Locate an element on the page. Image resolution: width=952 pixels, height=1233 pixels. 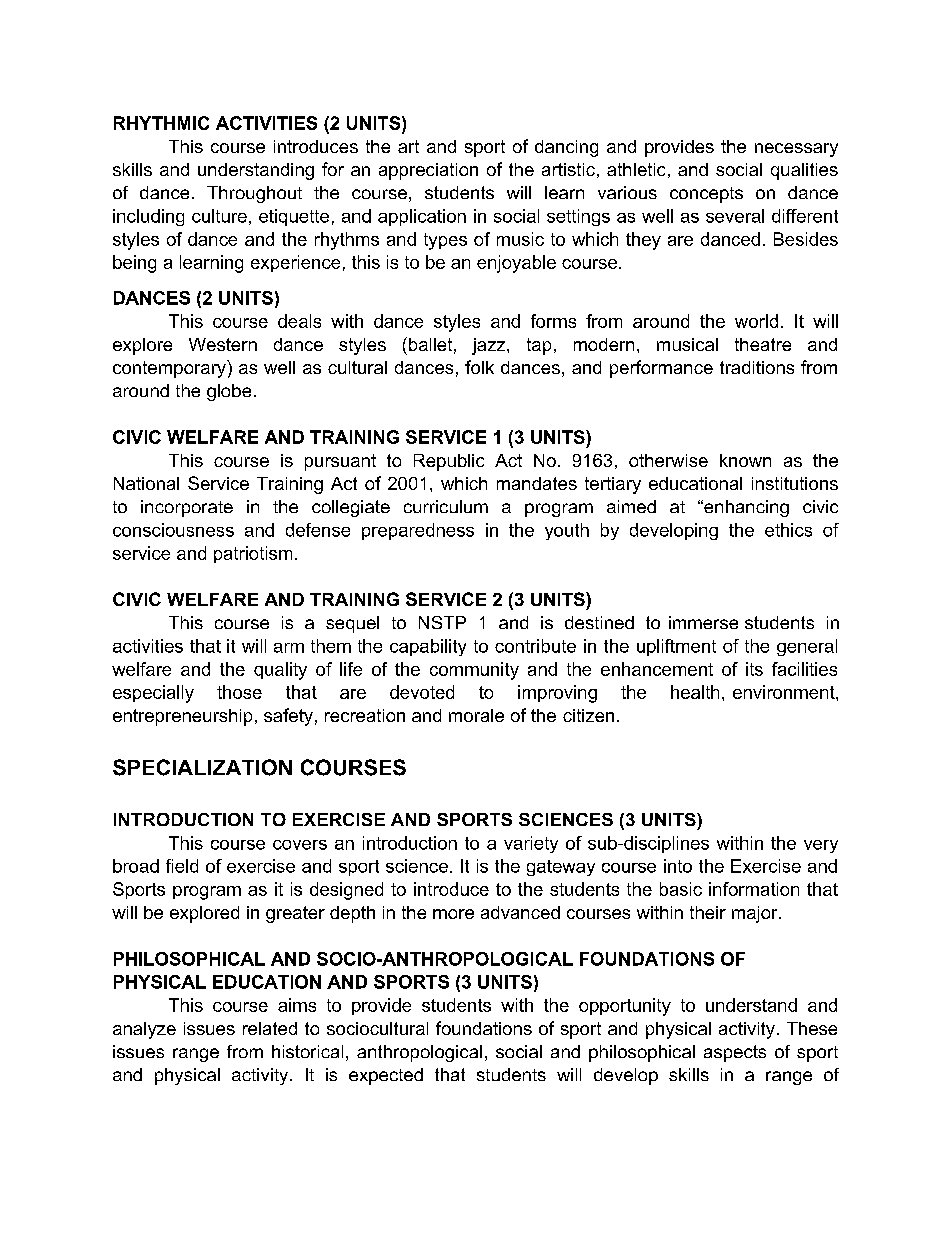
necessary is located at coordinates (796, 150).
